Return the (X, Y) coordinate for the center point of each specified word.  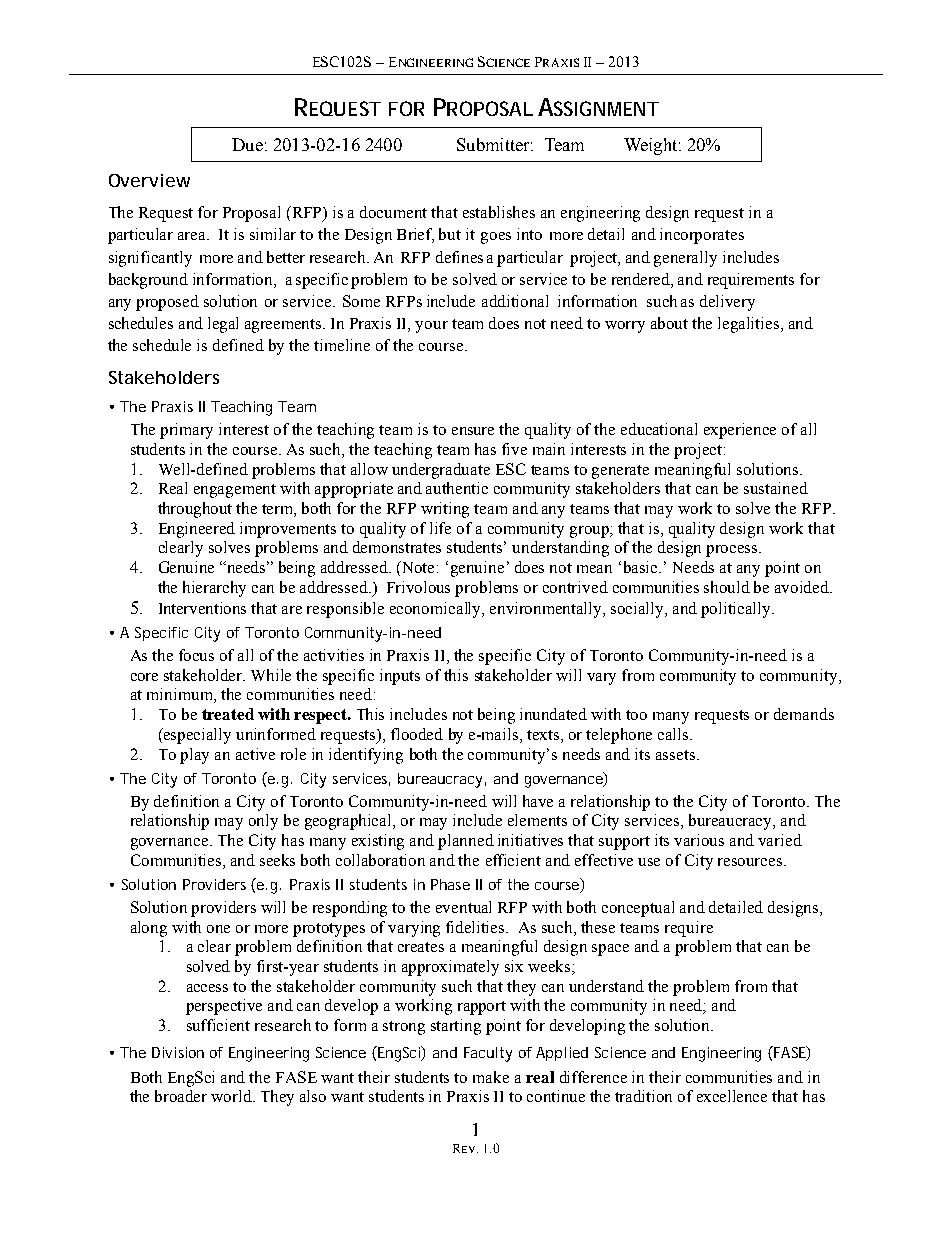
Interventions (202, 608)
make (491, 1077)
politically (737, 610)
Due (247, 144)
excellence (732, 1096)
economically (437, 610)
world (232, 1096)
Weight (652, 146)
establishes (499, 212)
